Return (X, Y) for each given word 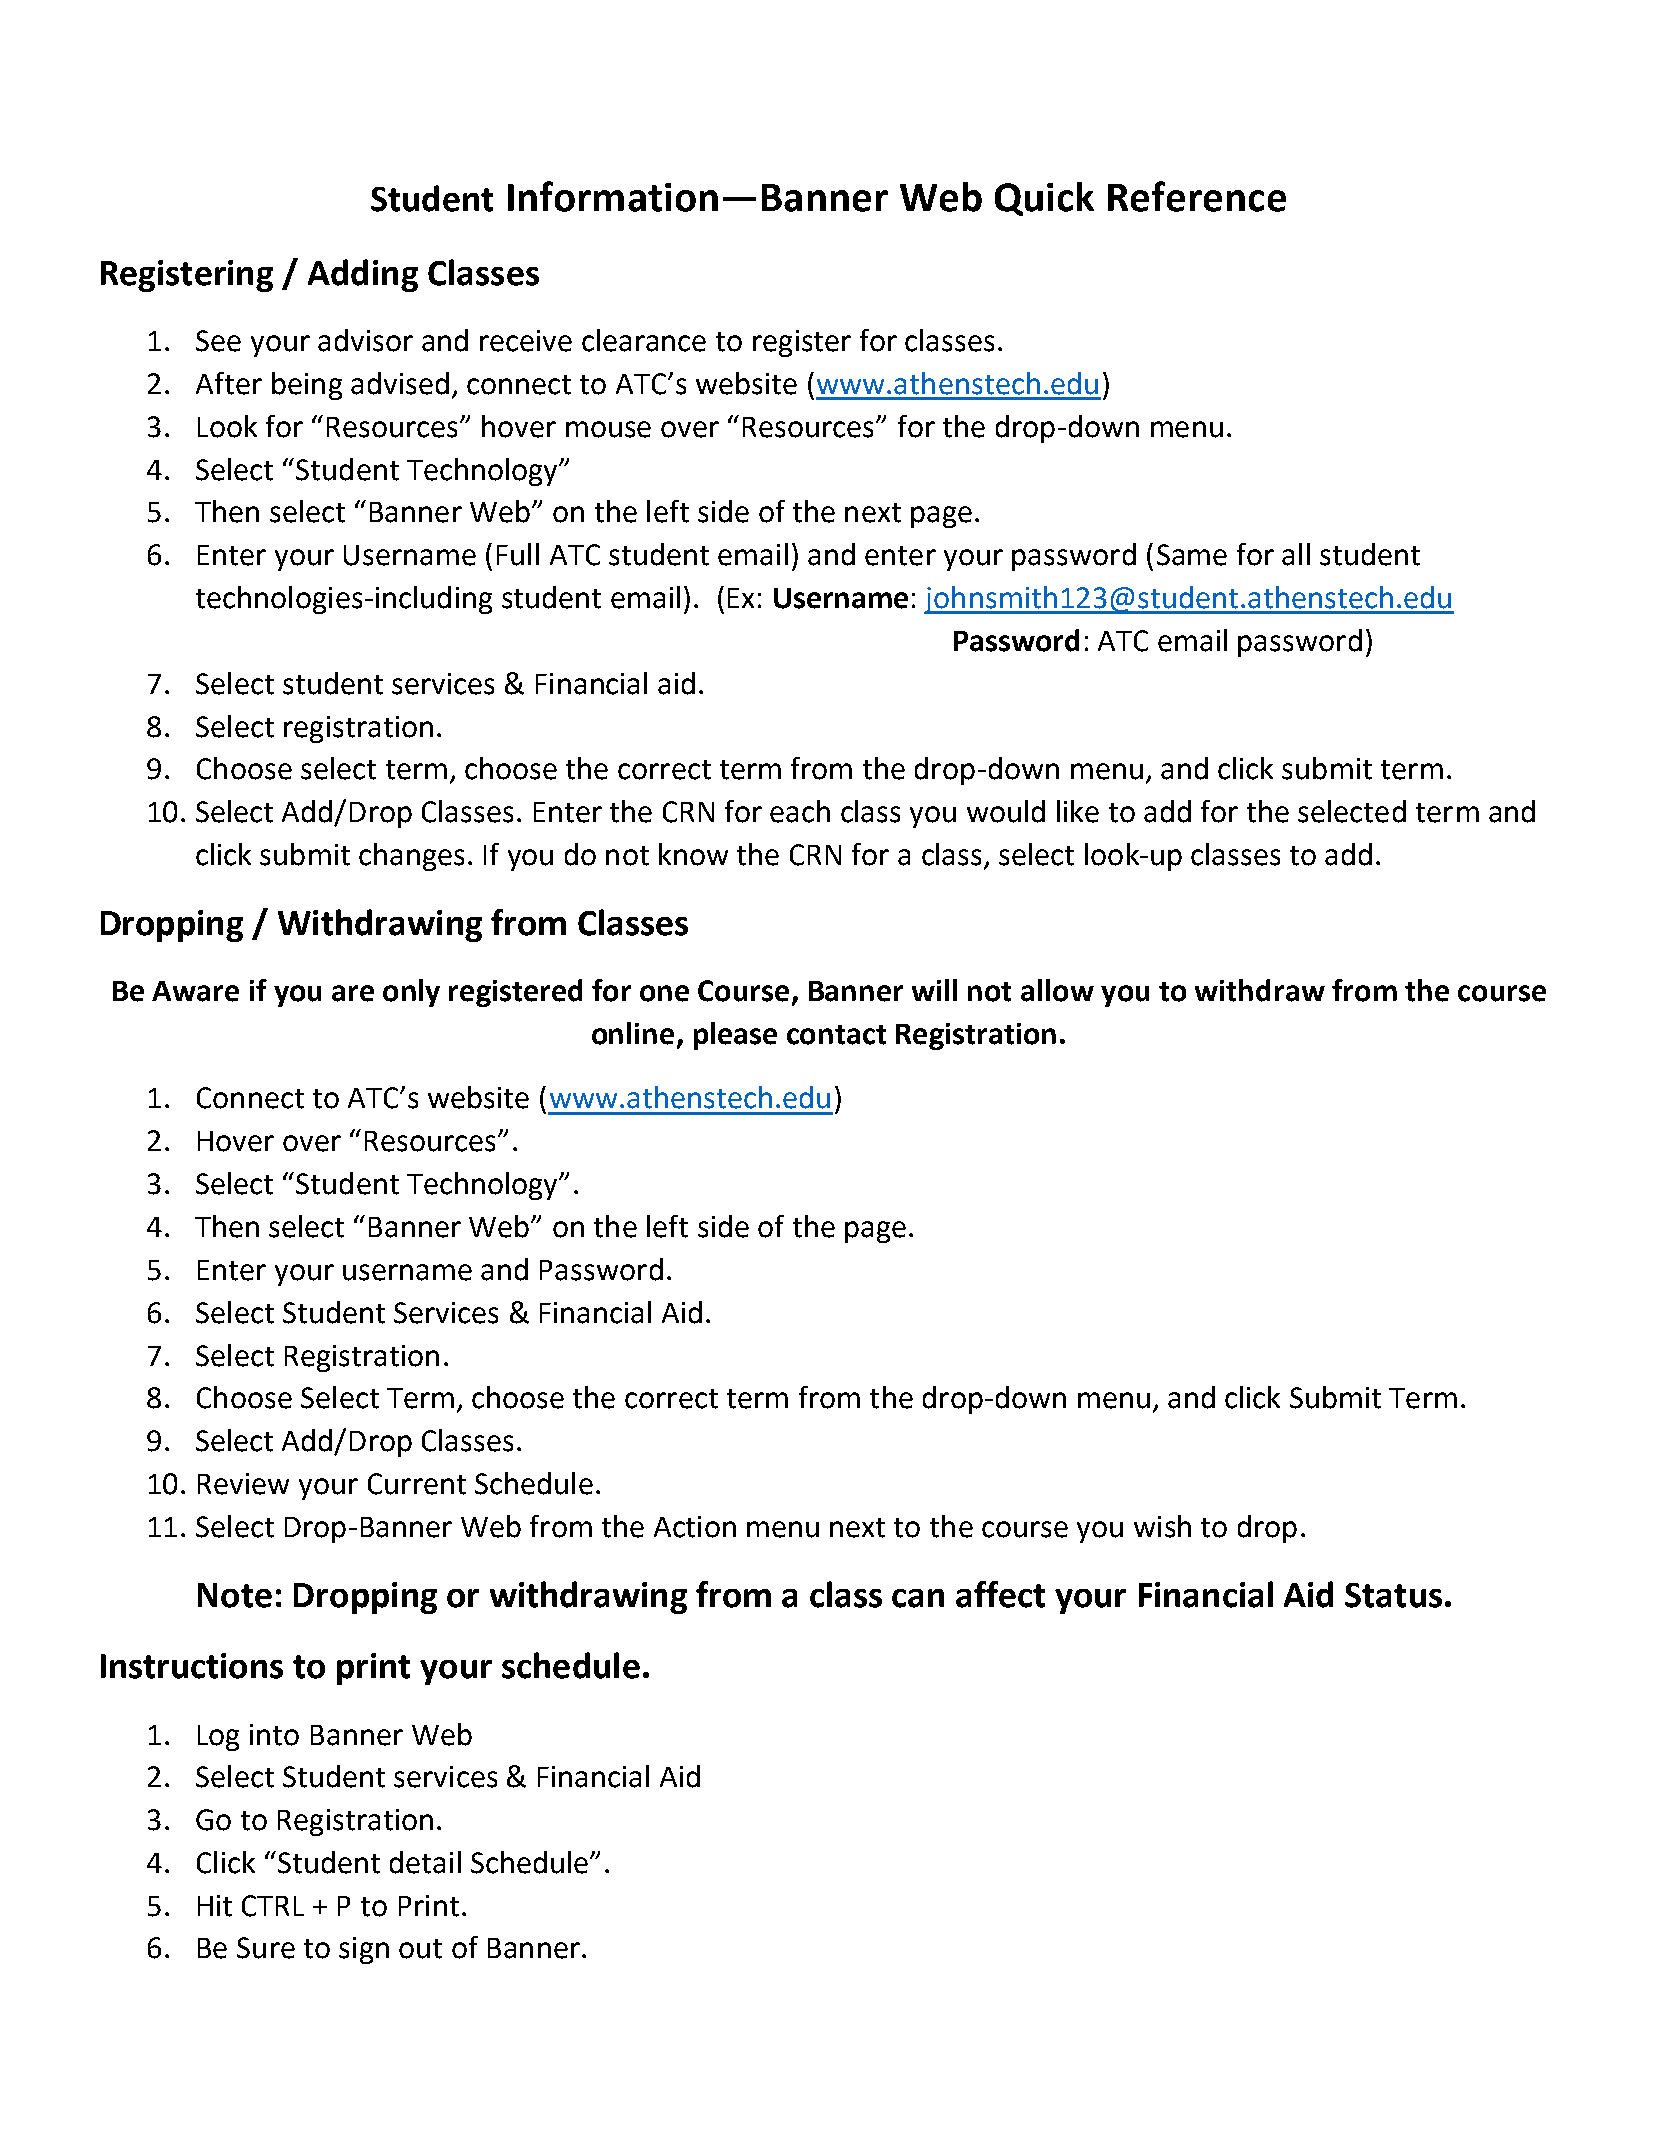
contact (836, 1035)
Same (1192, 555)
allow (1057, 990)
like (1078, 811)
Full (518, 554)
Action (695, 1527)
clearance (644, 340)
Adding (363, 275)
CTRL (273, 1906)
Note (235, 1595)
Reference (1197, 196)
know (693, 854)
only (411, 993)
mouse (608, 429)
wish (1162, 1526)
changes (411, 857)
